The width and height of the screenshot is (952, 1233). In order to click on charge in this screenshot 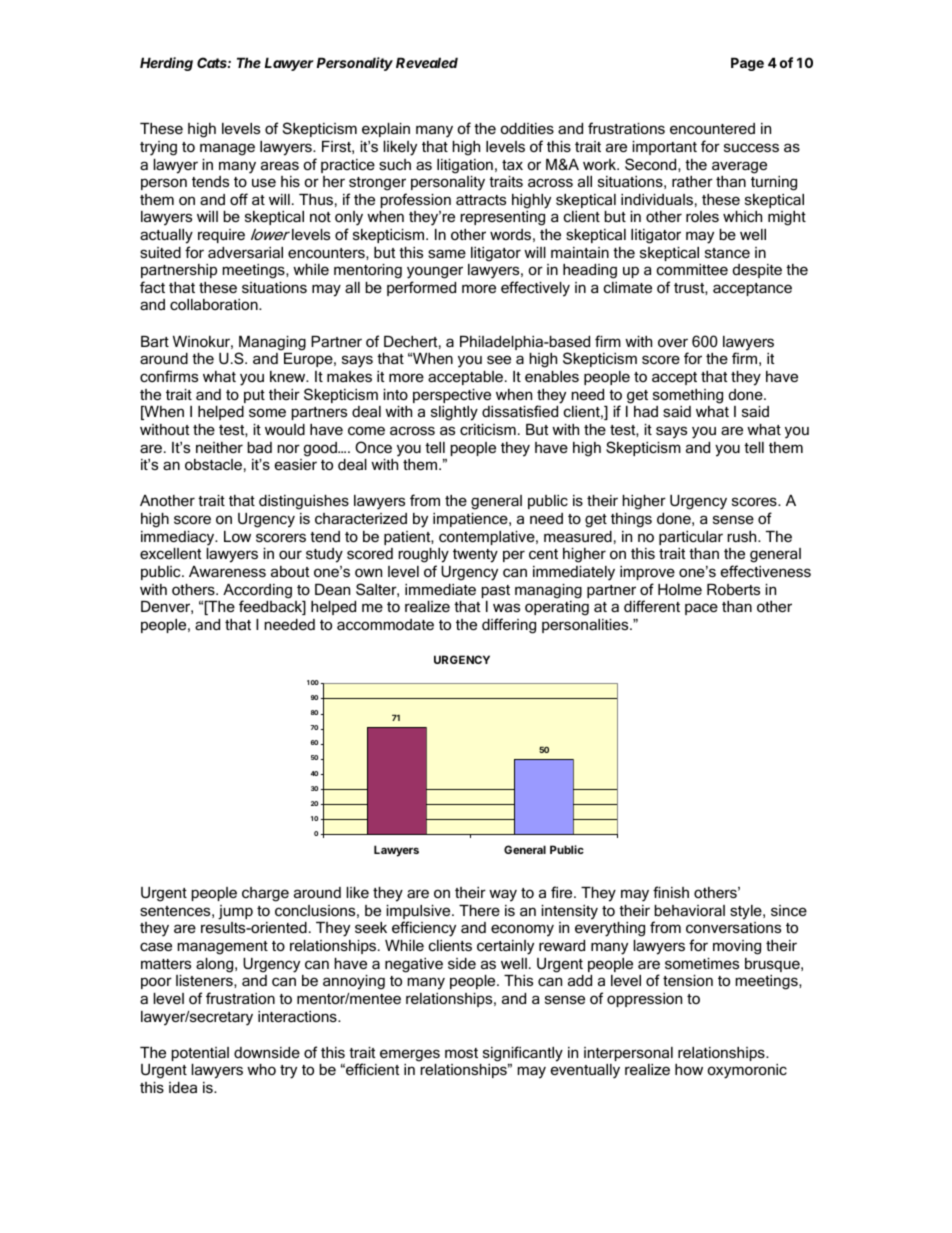, I will do `click(265, 894)`.
